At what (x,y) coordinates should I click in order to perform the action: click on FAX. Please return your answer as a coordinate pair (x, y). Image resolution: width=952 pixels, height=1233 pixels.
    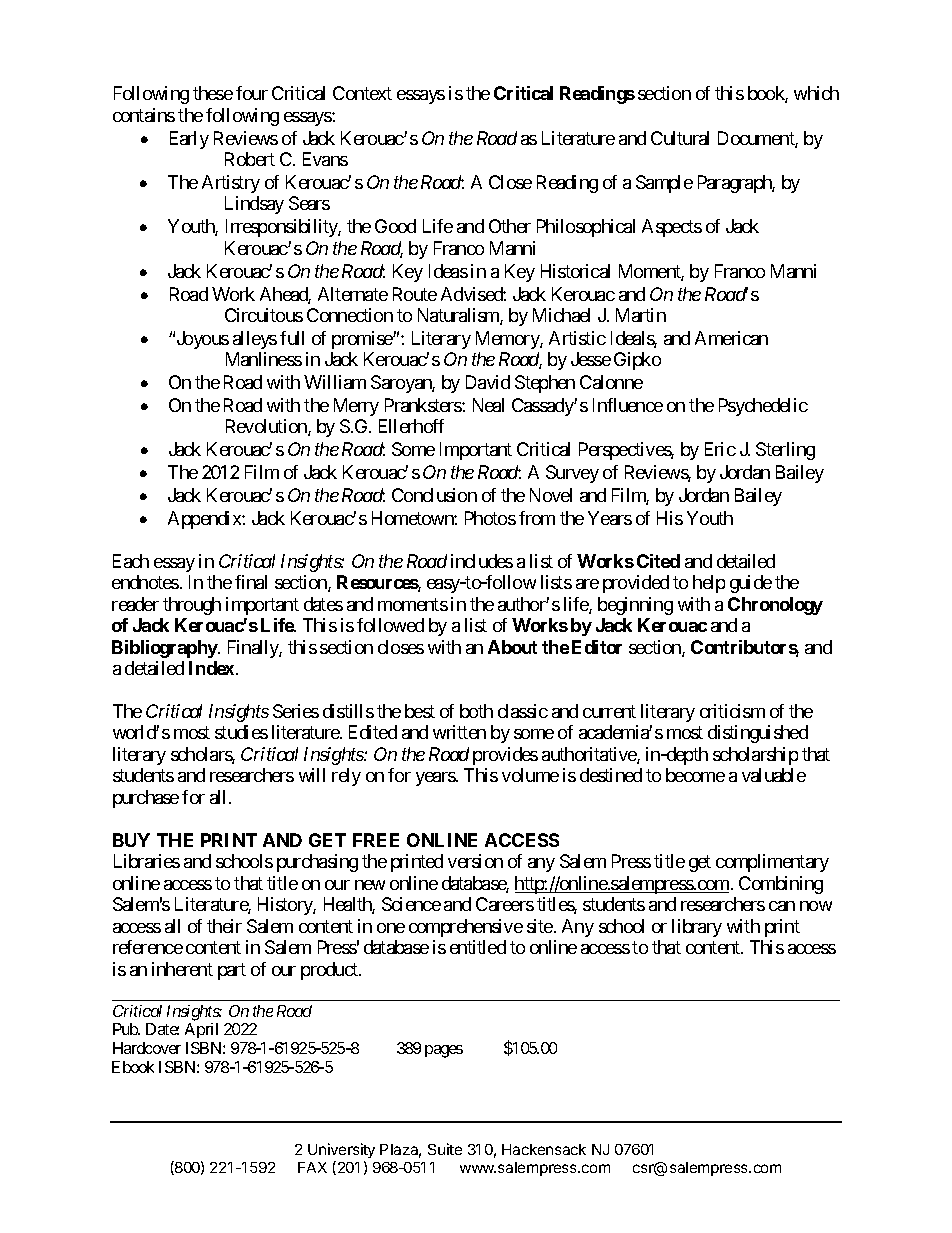
    Looking at the image, I should click on (312, 1167).
